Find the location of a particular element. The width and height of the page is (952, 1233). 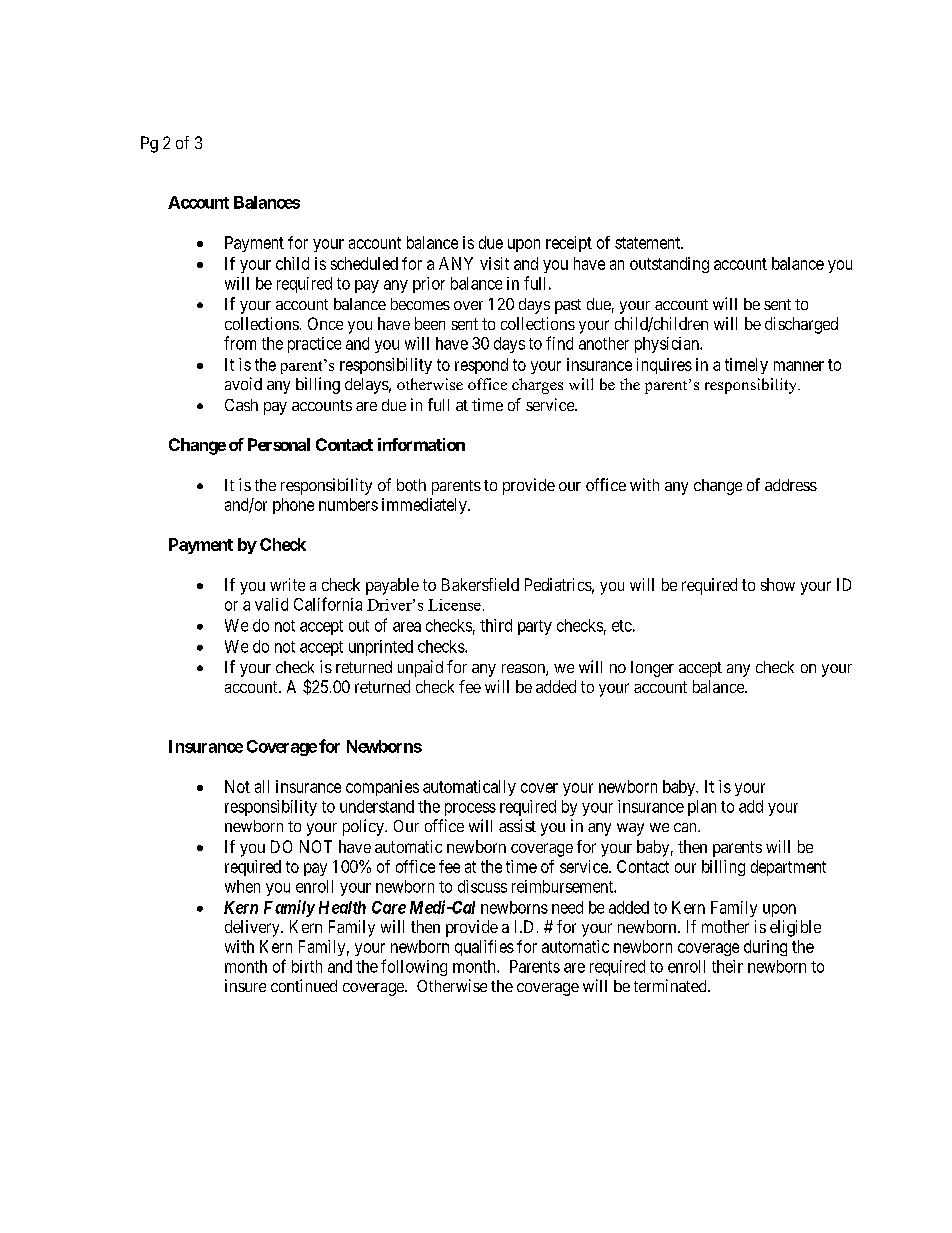

visit is located at coordinates (494, 263).
